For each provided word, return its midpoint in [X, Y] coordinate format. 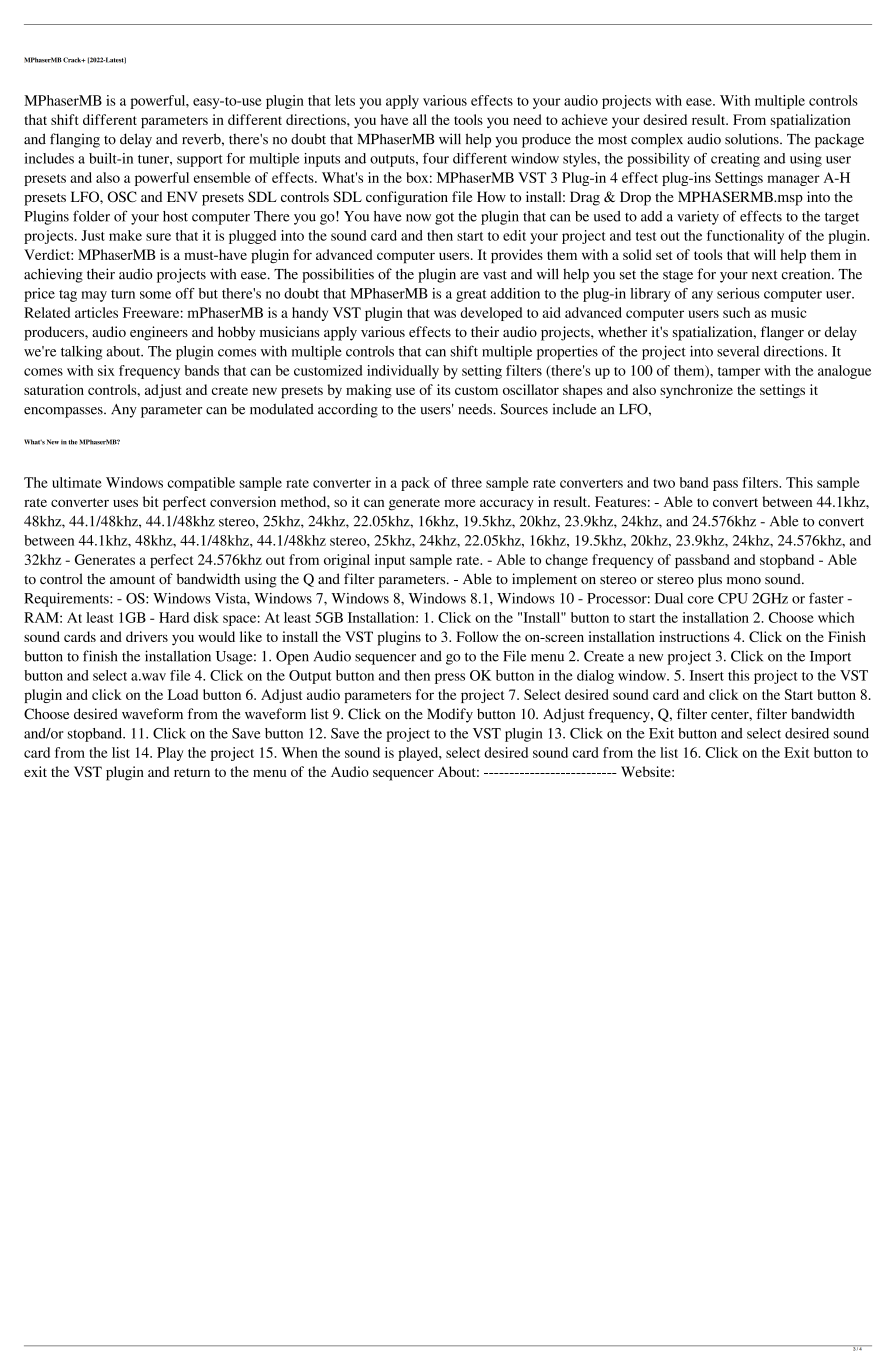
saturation [54, 389]
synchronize [696, 391]
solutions [753, 139]
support [200, 161]
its [443, 389]
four [436, 158]
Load [183, 694]
